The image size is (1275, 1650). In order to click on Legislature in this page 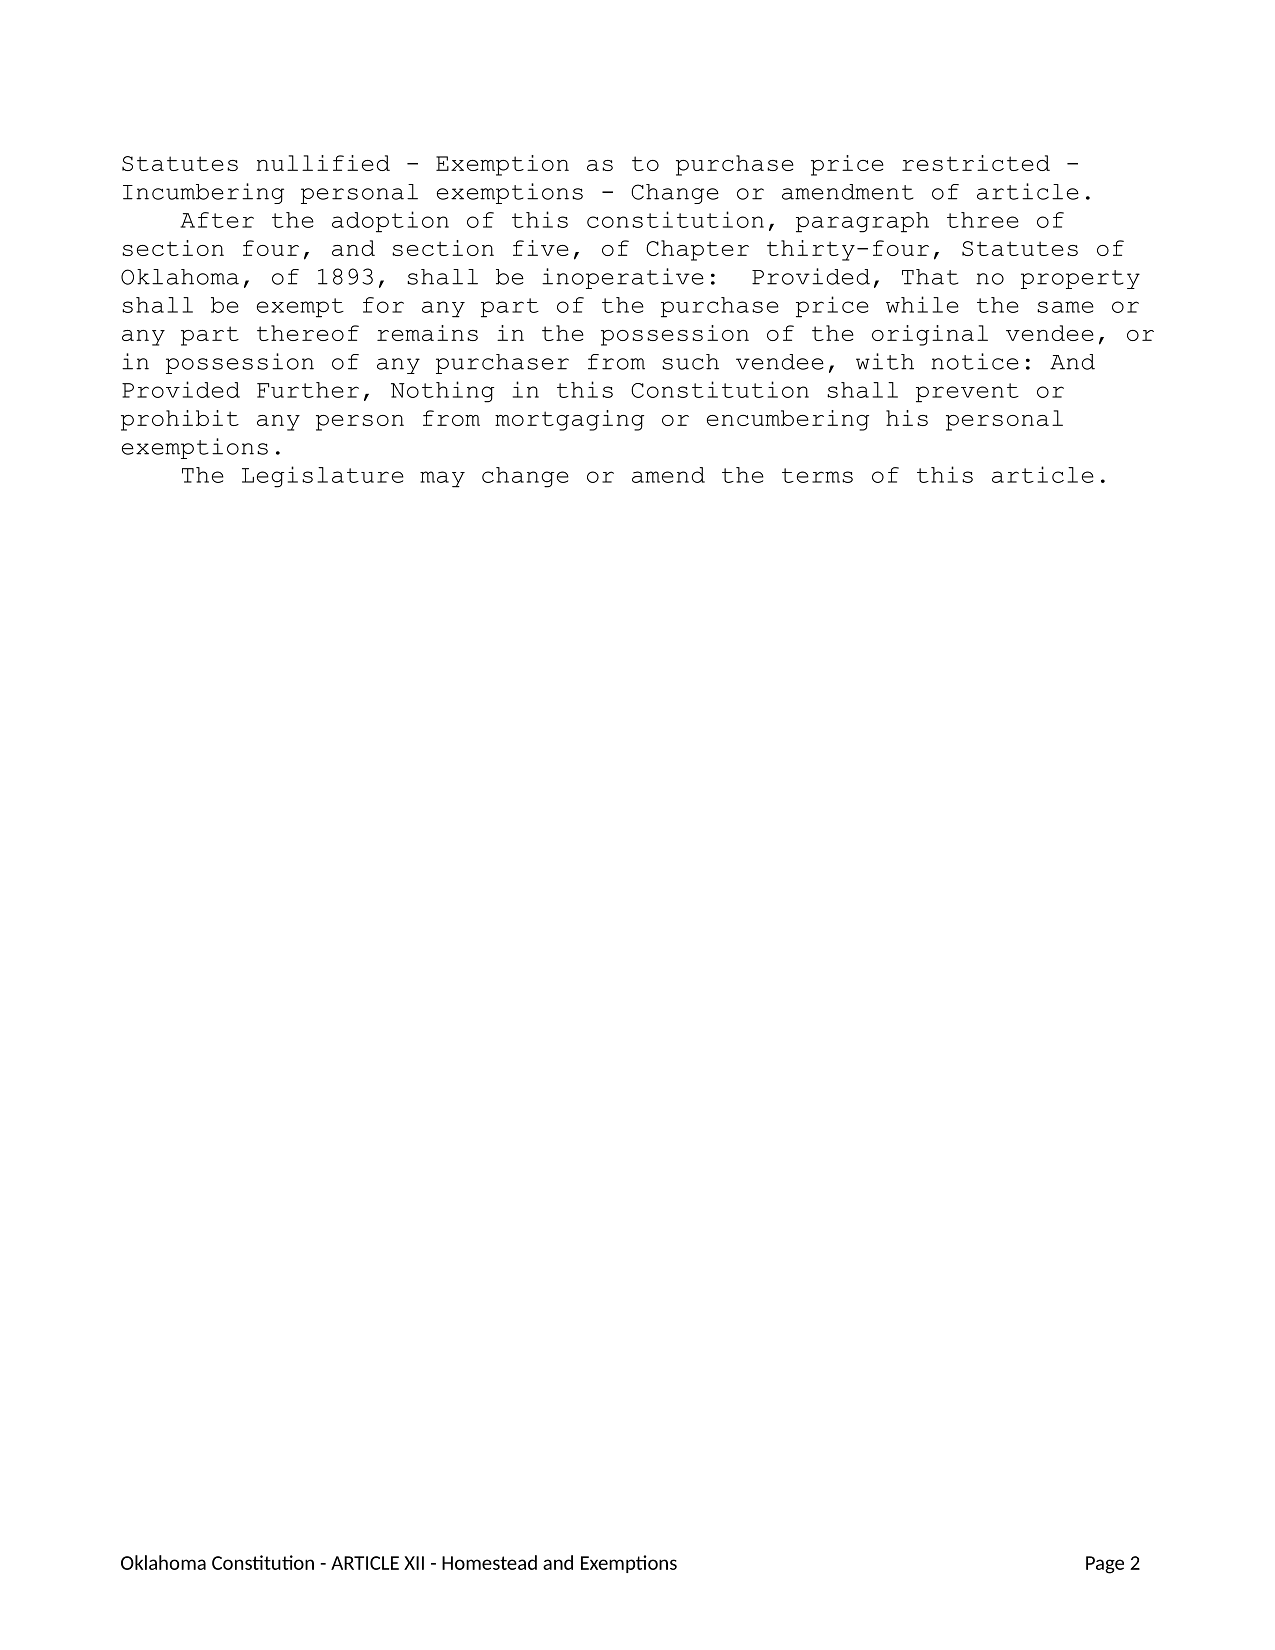, I will do `click(323, 477)`.
